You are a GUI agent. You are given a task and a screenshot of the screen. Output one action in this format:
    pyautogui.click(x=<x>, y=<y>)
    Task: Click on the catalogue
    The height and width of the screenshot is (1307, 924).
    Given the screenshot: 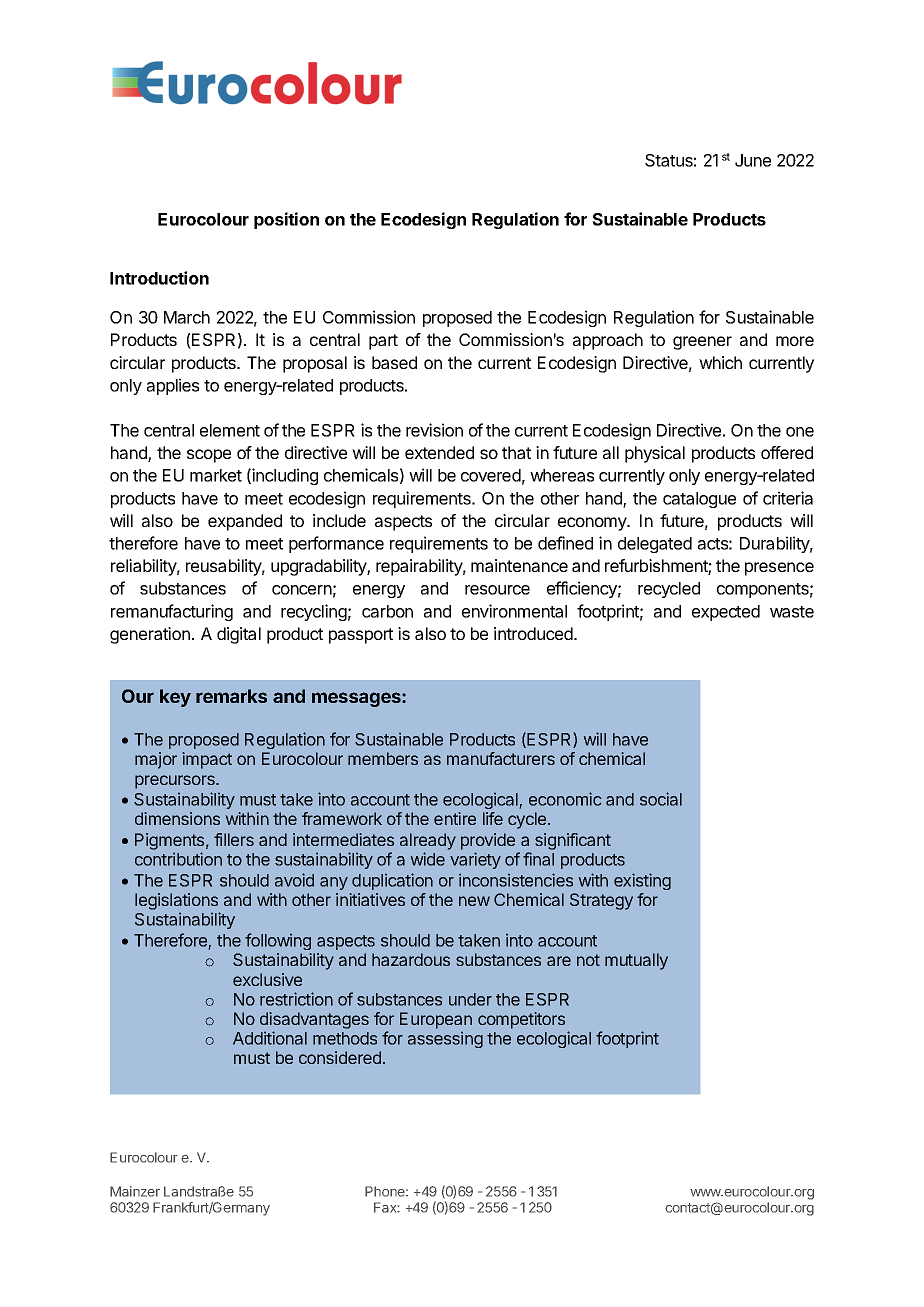 What is the action you would take?
    pyautogui.click(x=699, y=500)
